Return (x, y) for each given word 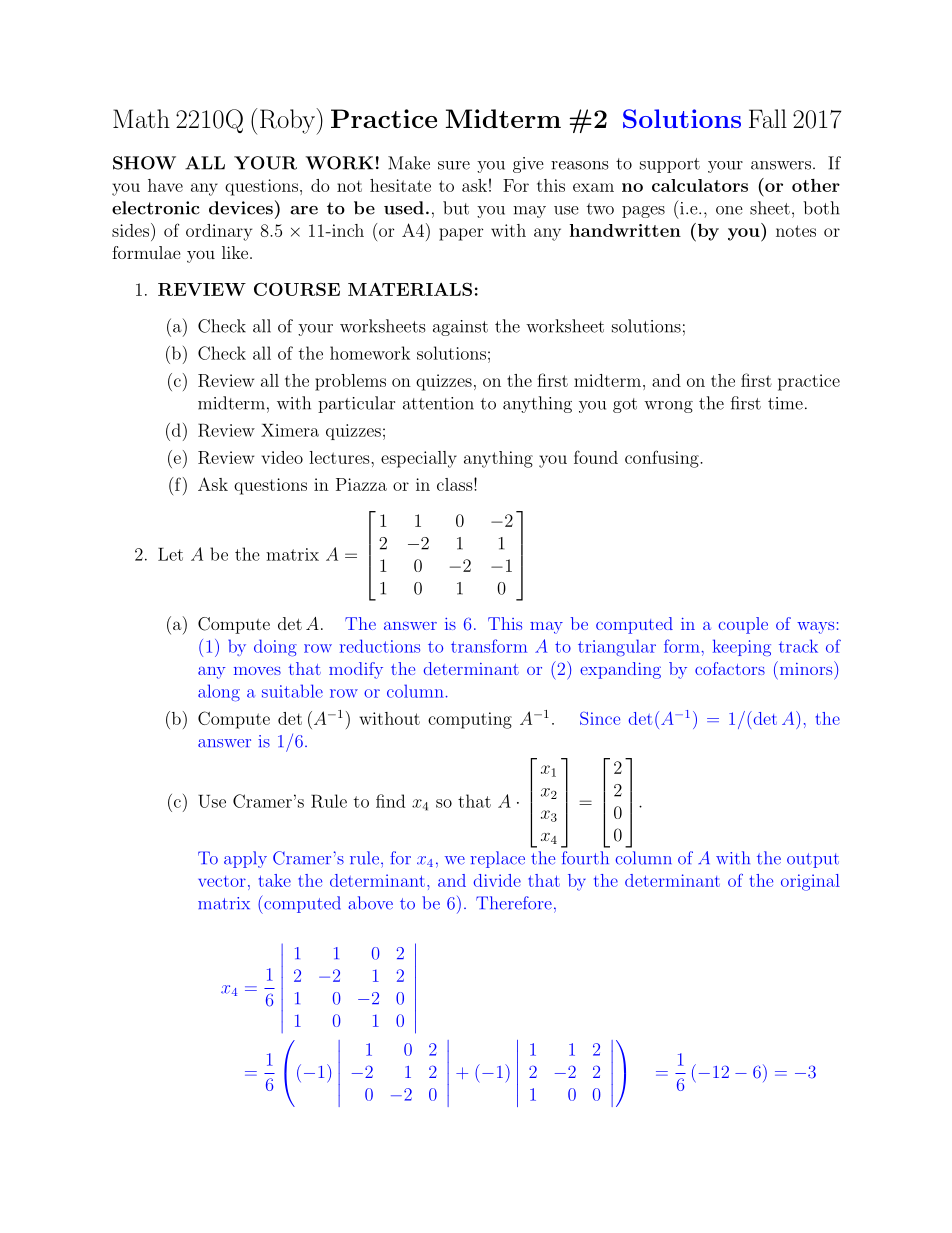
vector (222, 881)
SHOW (144, 163)
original (810, 882)
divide (497, 880)
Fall (768, 118)
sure (454, 165)
